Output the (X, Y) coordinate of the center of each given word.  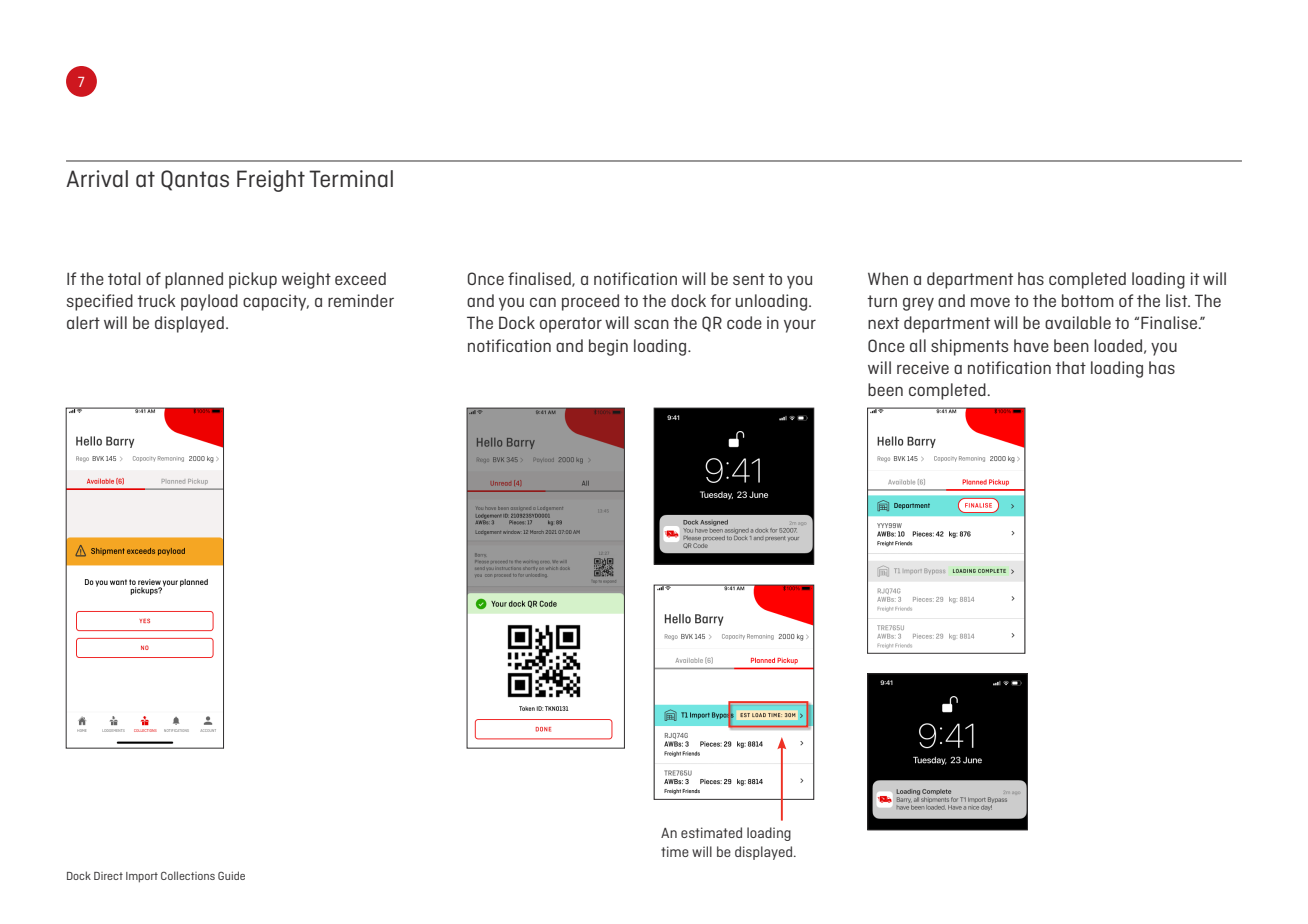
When (888, 278)
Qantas (195, 180)
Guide (231, 875)
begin (608, 347)
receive (923, 367)
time (675, 851)
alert (83, 322)
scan (651, 324)
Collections (188, 875)
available (1078, 322)
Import (142, 877)
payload (209, 302)
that (1070, 367)
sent (749, 279)
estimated (711, 832)
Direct (108, 876)
